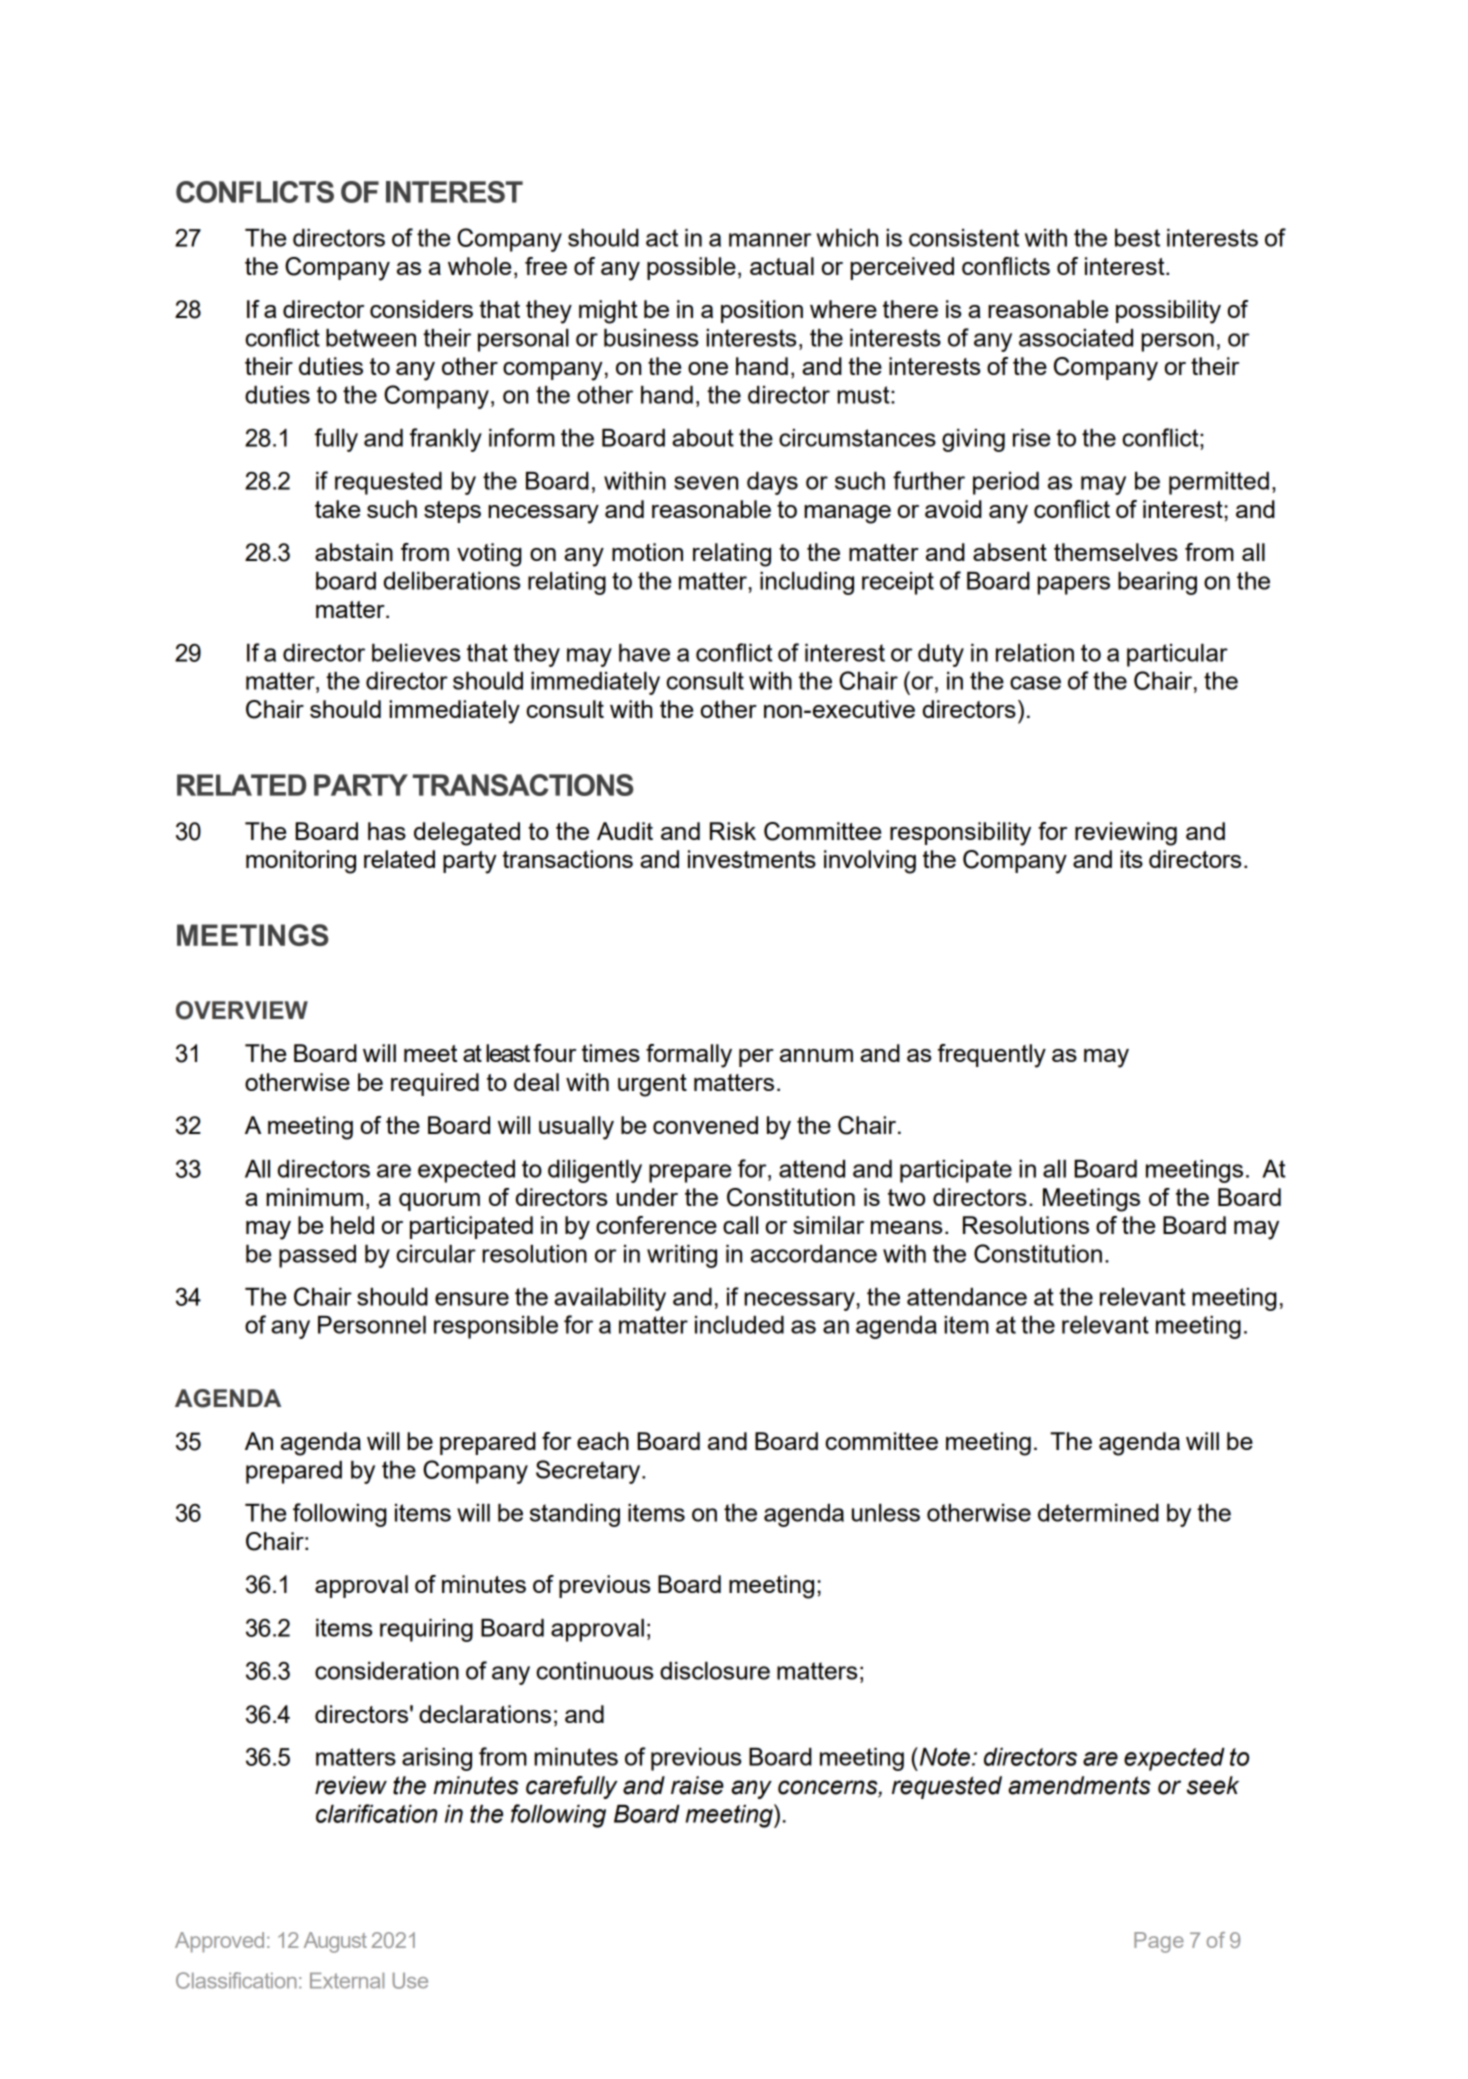  Describe the element at coordinates (691, 268) in the image. I see `possible` at that location.
